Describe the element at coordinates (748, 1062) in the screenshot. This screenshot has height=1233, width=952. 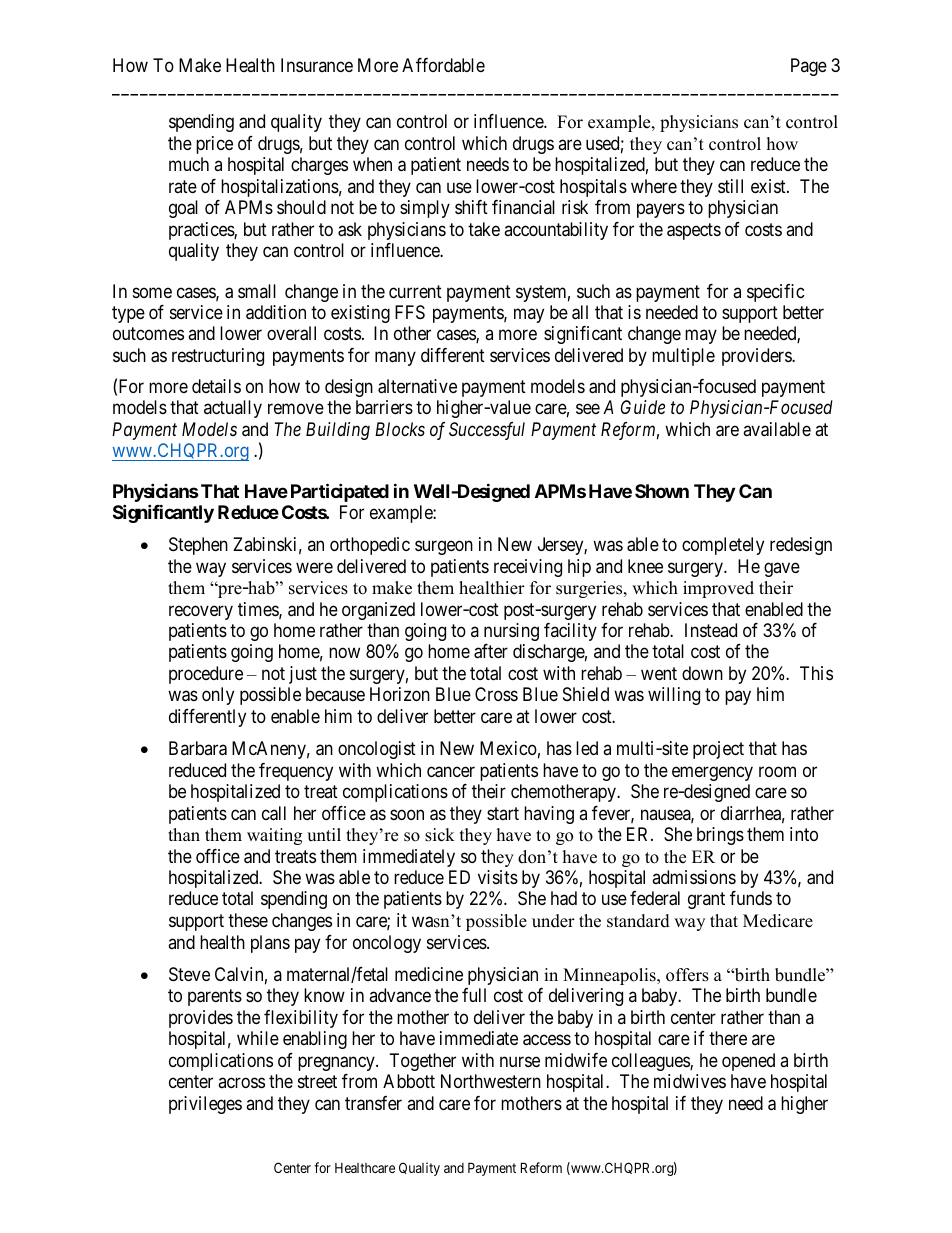
I see `opened` at that location.
